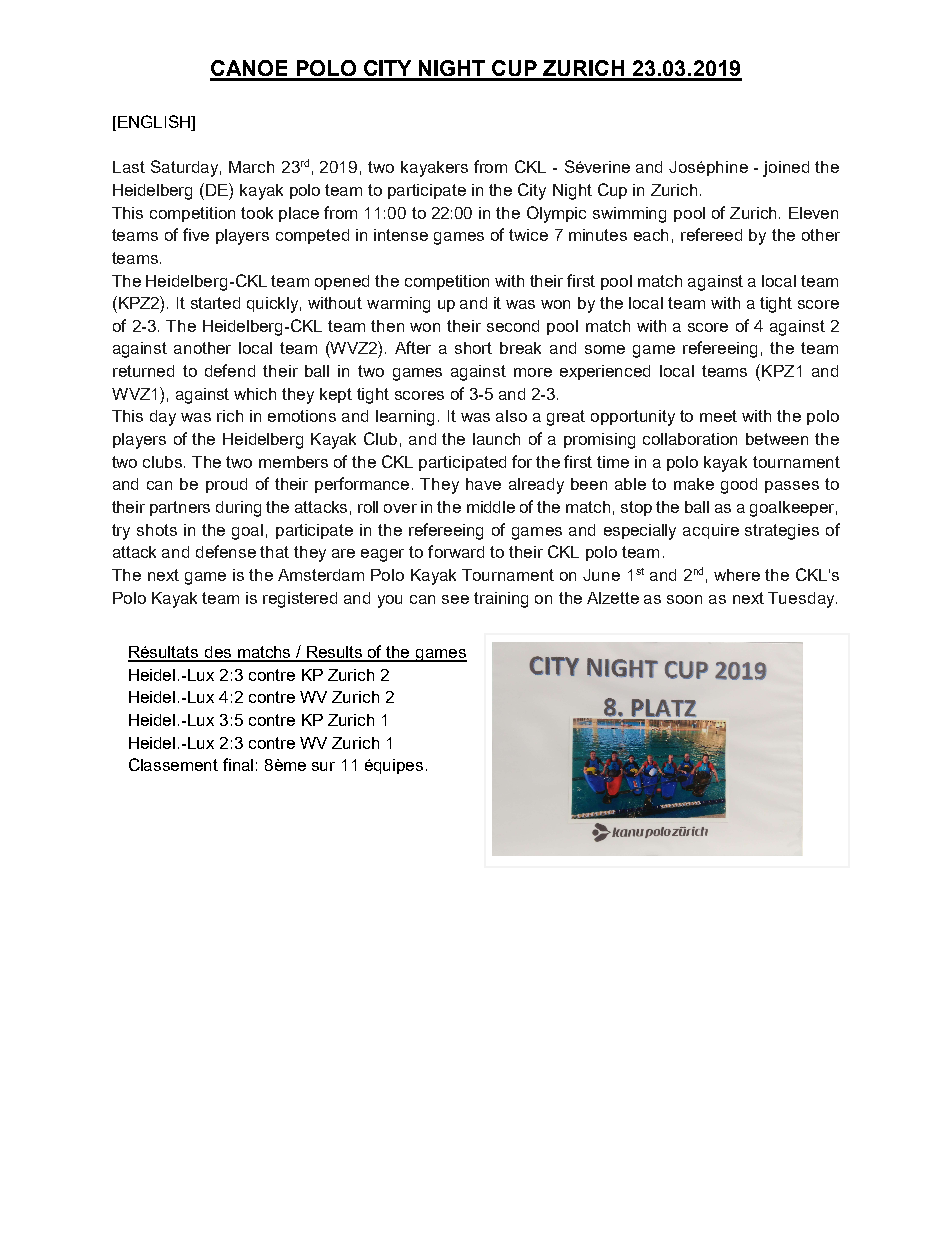 The image size is (952, 1233). Describe the element at coordinates (786, 169) in the screenshot. I see `joined` at that location.
